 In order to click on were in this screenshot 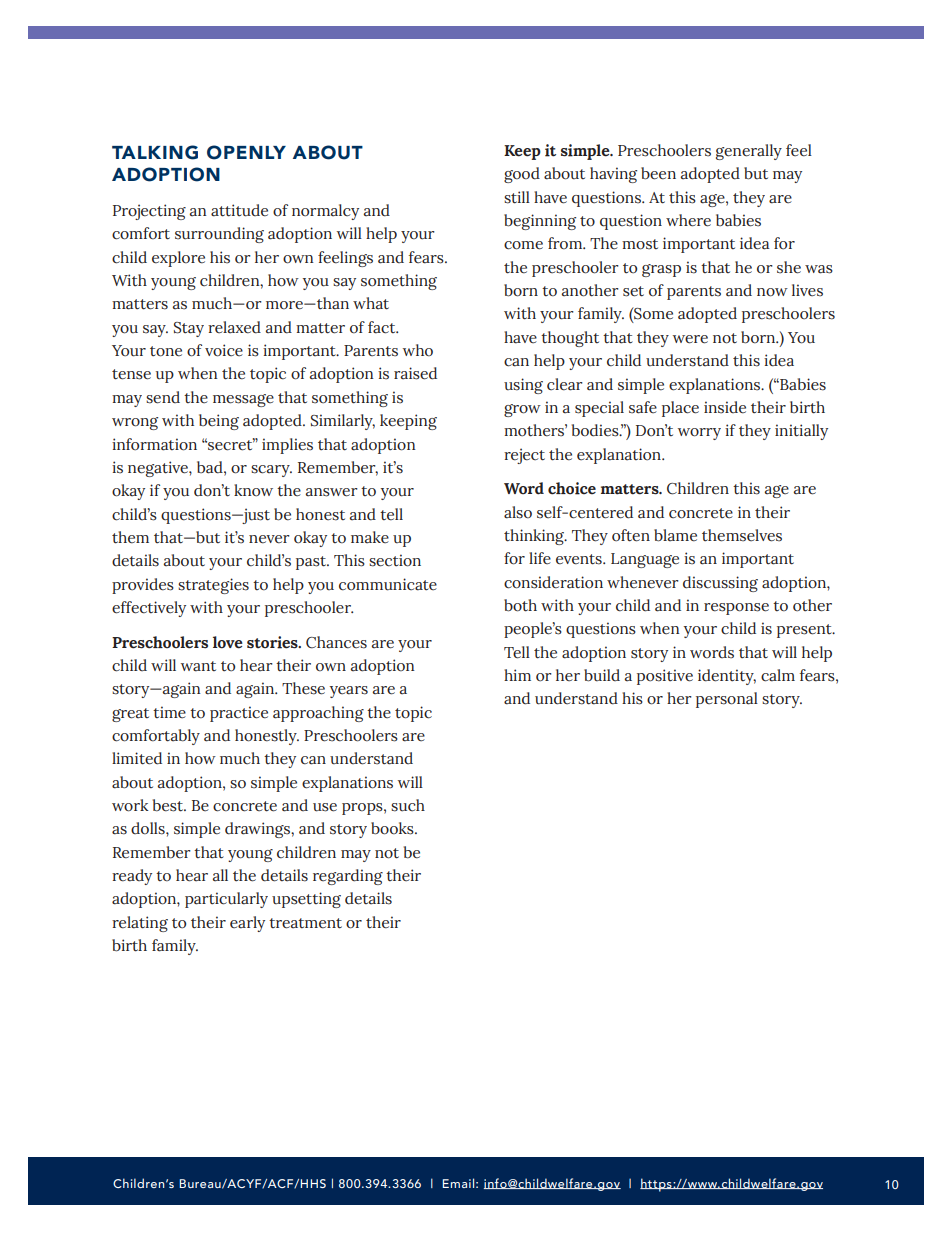, I will do `click(690, 339)`.
